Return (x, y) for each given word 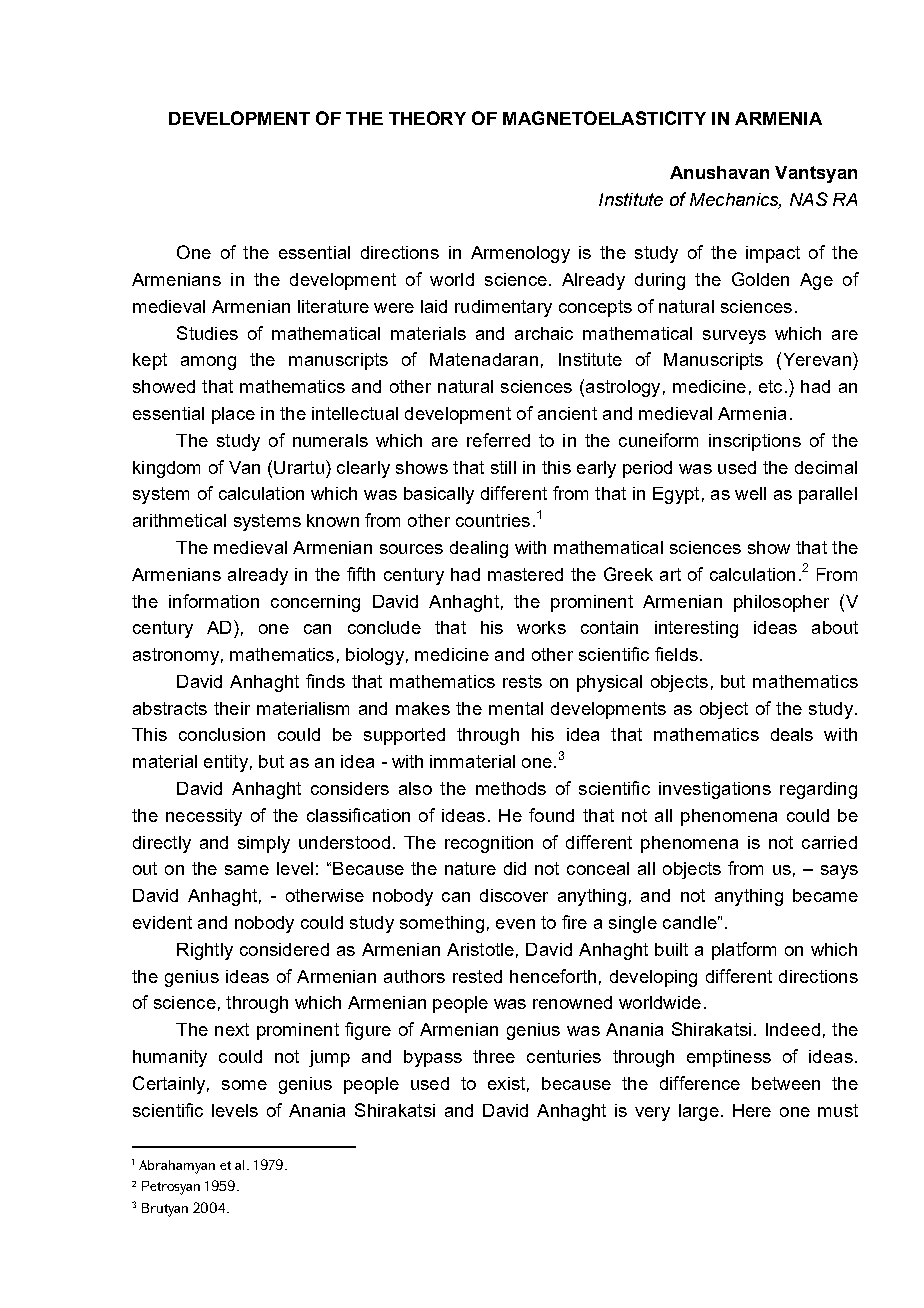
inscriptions (755, 442)
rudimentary (503, 308)
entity (226, 763)
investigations (715, 790)
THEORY (427, 118)
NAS (809, 199)
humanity (170, 1058)
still (503, 467)
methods (511, 788)
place (233, 415)
